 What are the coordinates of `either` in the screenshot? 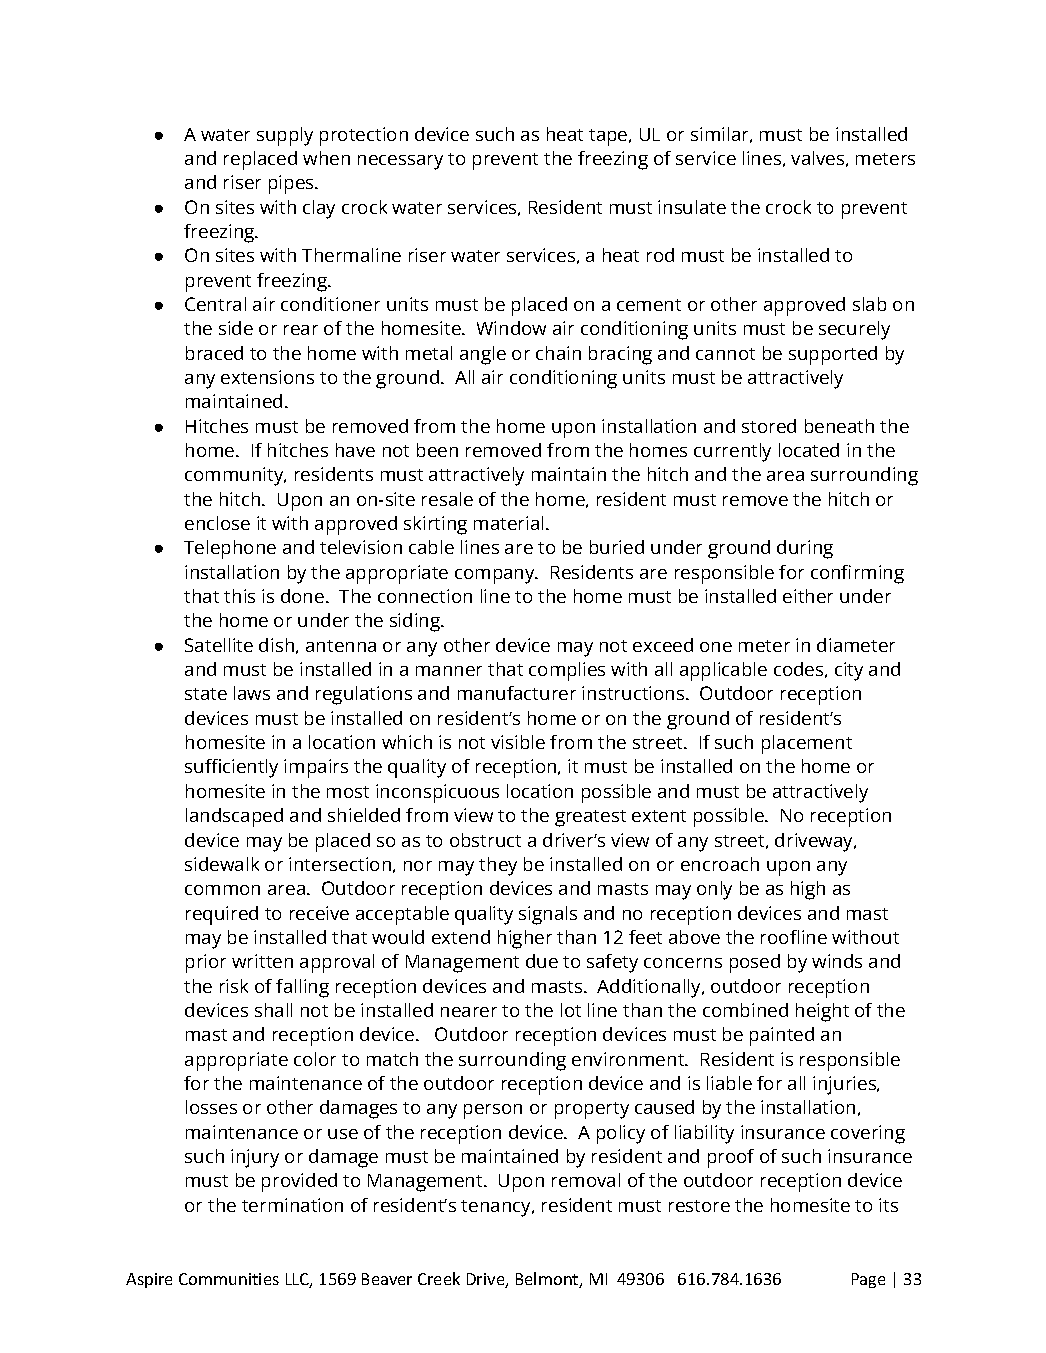 It's located at (808, 596).
